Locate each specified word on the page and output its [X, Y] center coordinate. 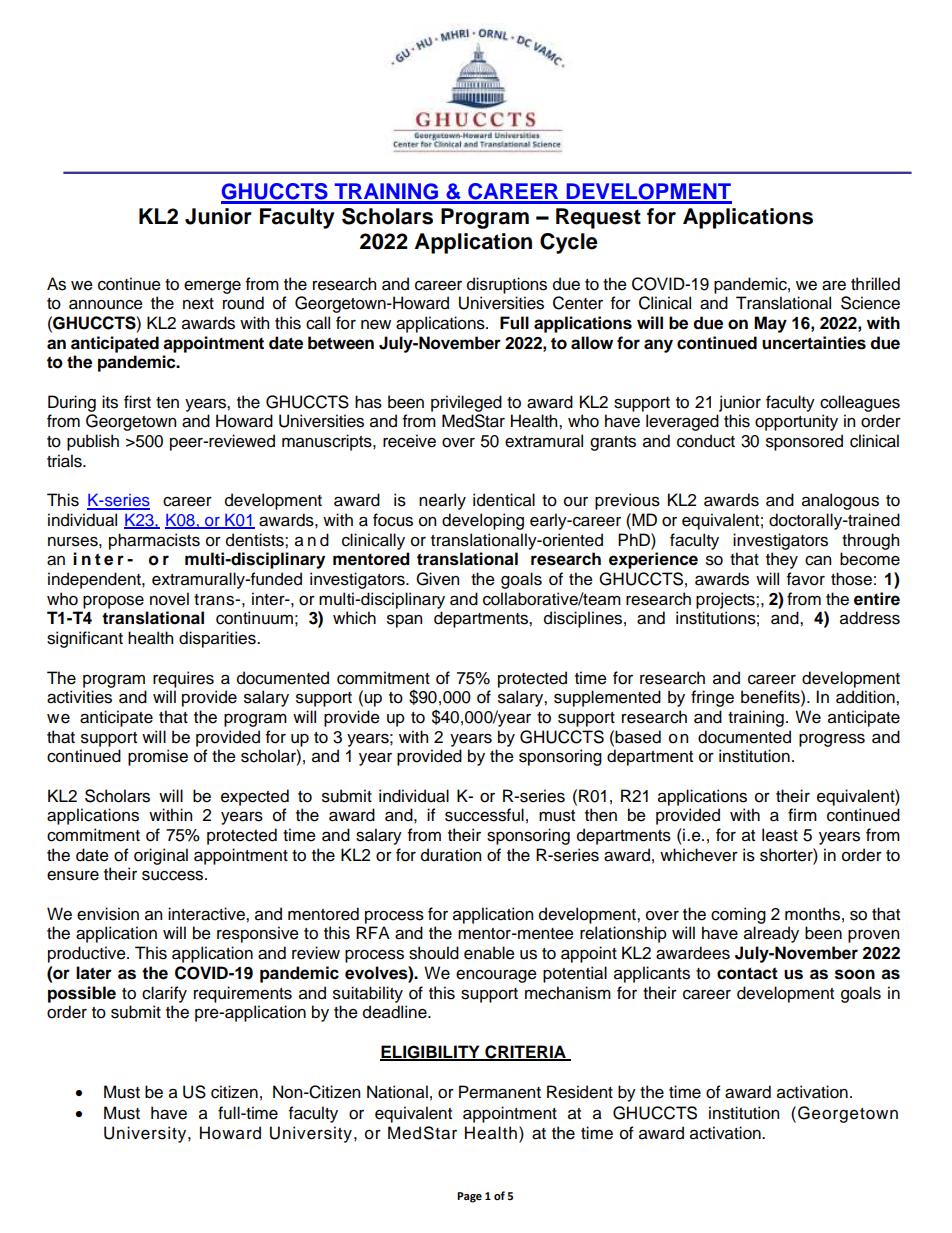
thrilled [875, 284]
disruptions [507, 285]
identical [504, 500]
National [397, 1092]
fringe [712, 698]
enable [489, 953]
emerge [212, 287]
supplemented [607, 698]
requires [183, 679]
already [771, 934]
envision [108, 914]
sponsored [804, 442]
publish [93, 442]
